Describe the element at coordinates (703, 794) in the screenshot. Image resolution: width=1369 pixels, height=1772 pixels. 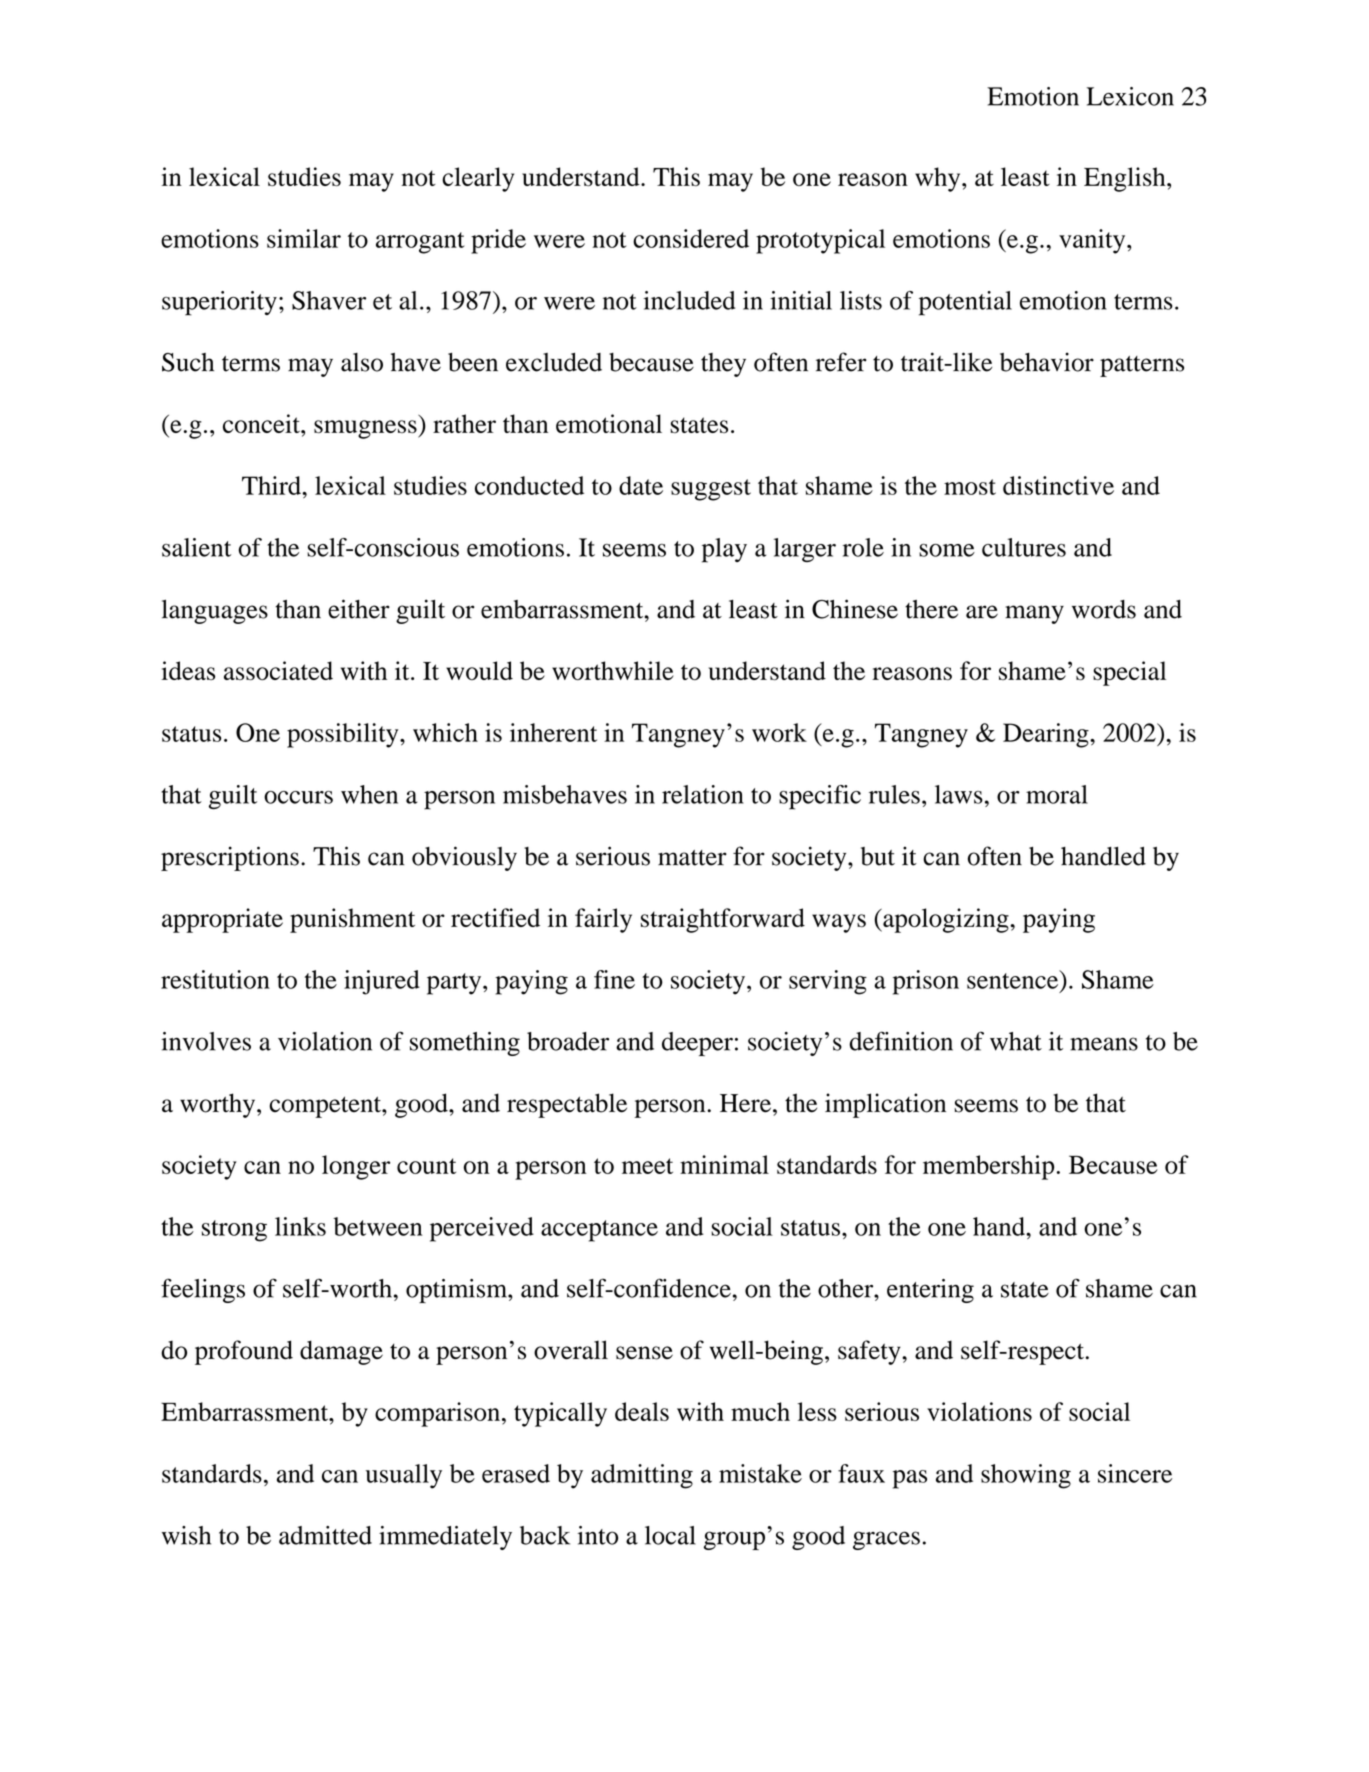
I see `relation` at that location.
